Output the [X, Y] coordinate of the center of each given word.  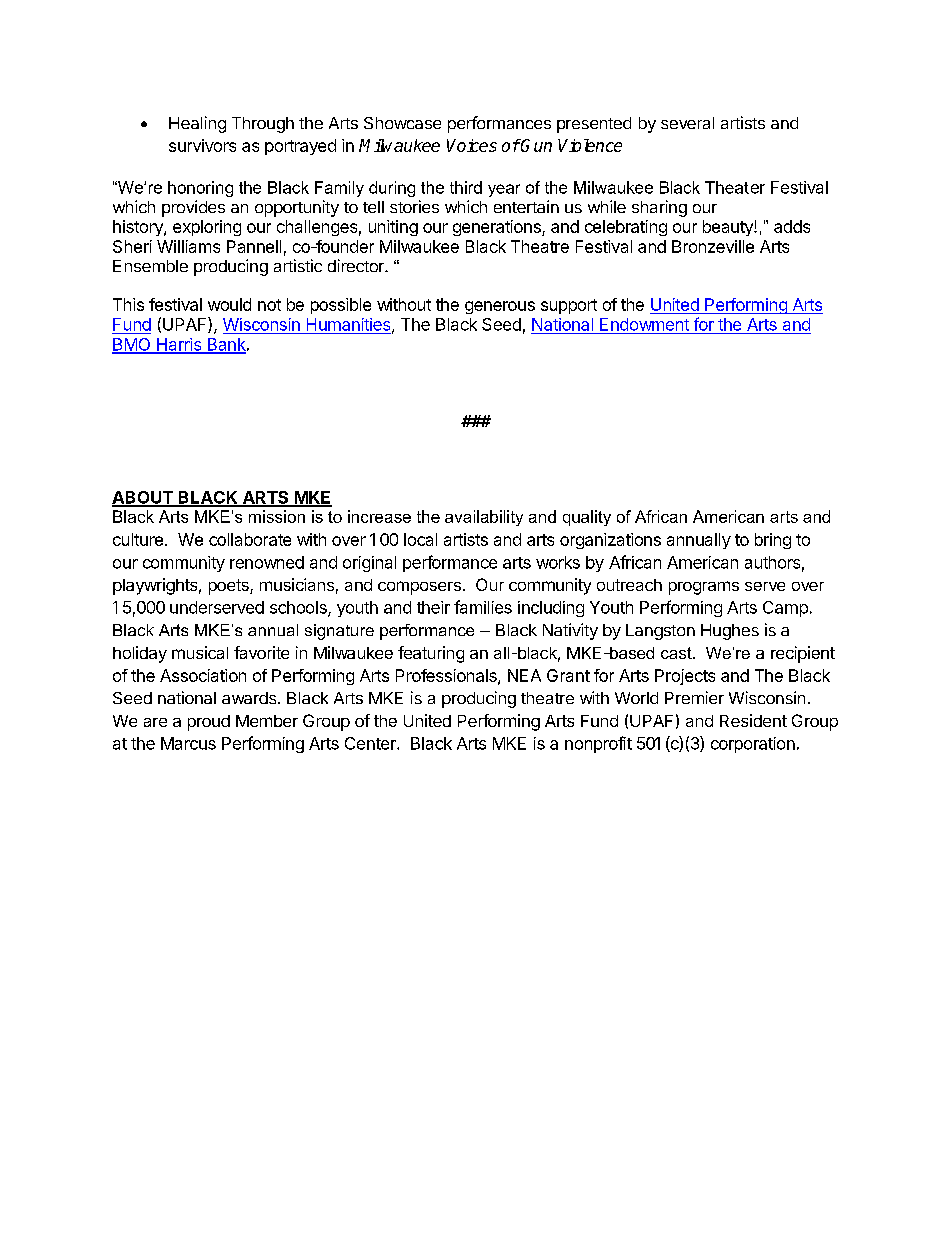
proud [209, 723]
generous [500, 307]
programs [704, 588]
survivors [202, 145]
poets [230, 587]
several [687, 123]
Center [371, 743]
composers [419, 588]
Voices [472, 145]
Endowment [644, 324]
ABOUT [143, 498]
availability [484, 518]
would [229, 304]
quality [587, 518]
